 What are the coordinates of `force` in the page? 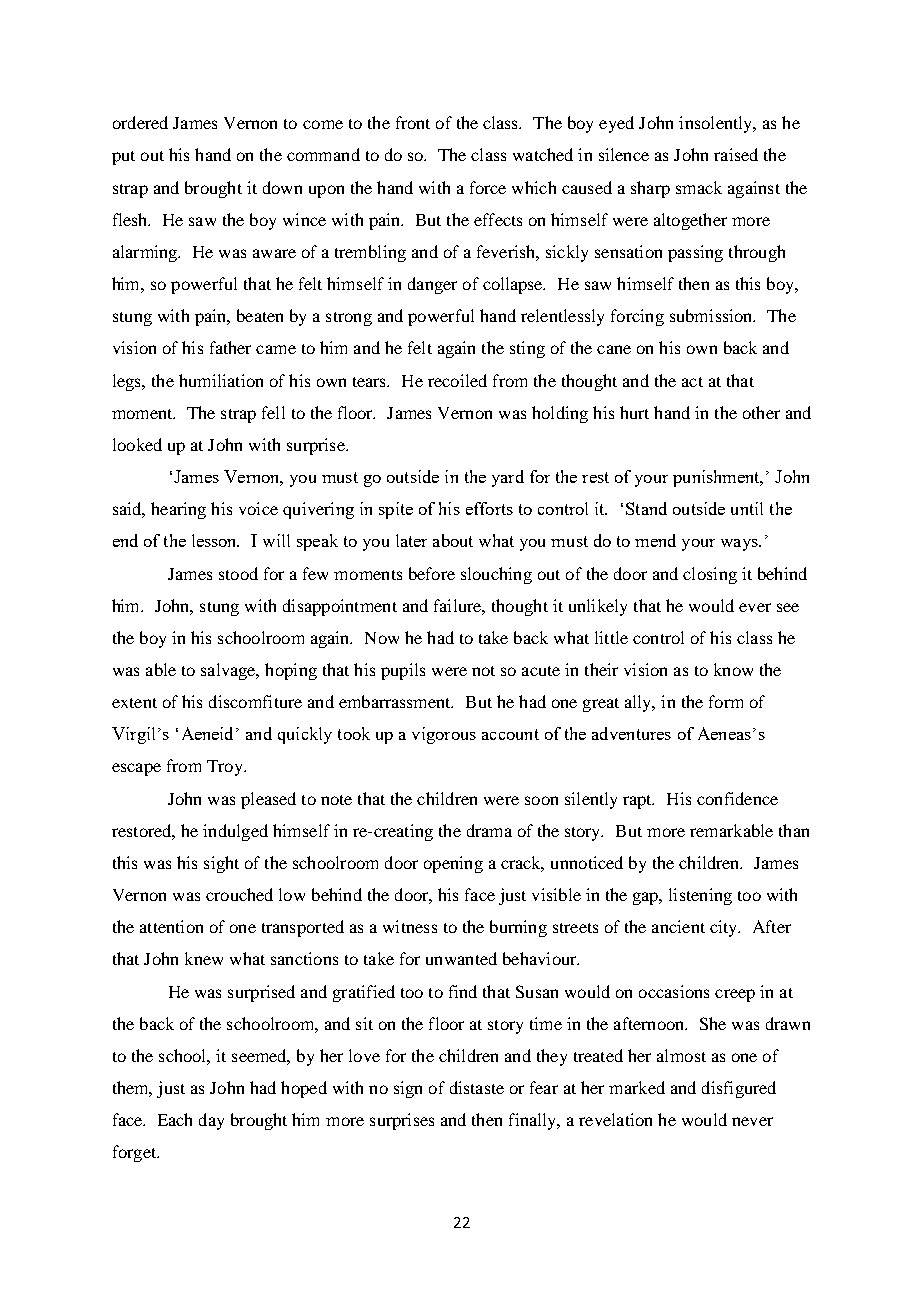 It's located at (488, 187).
